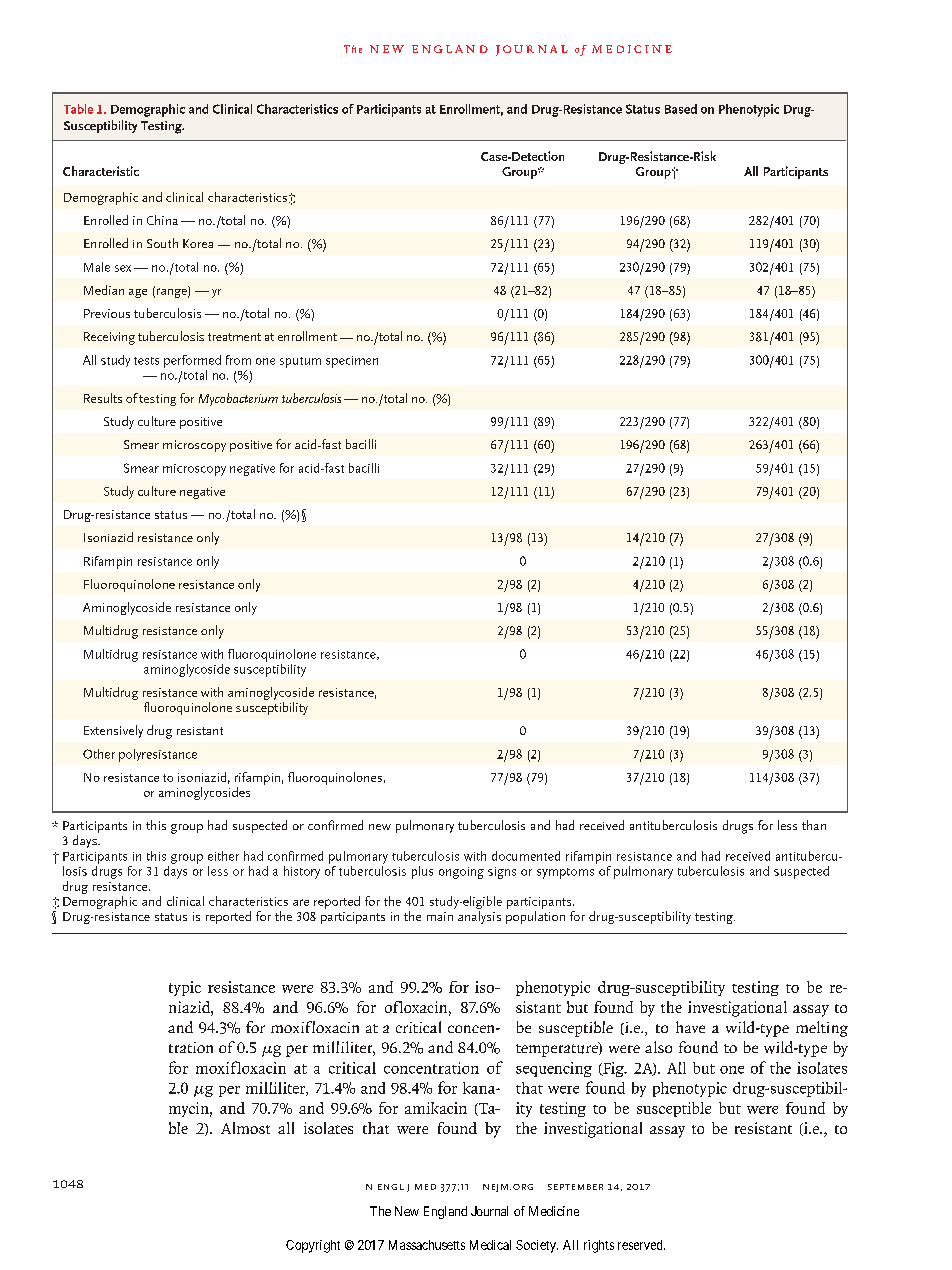 The height and width of the document is (1270, 952). What do you see at coordinates (352, 362) in the document?
I see `specimen` at bounding box center [352, 362].
